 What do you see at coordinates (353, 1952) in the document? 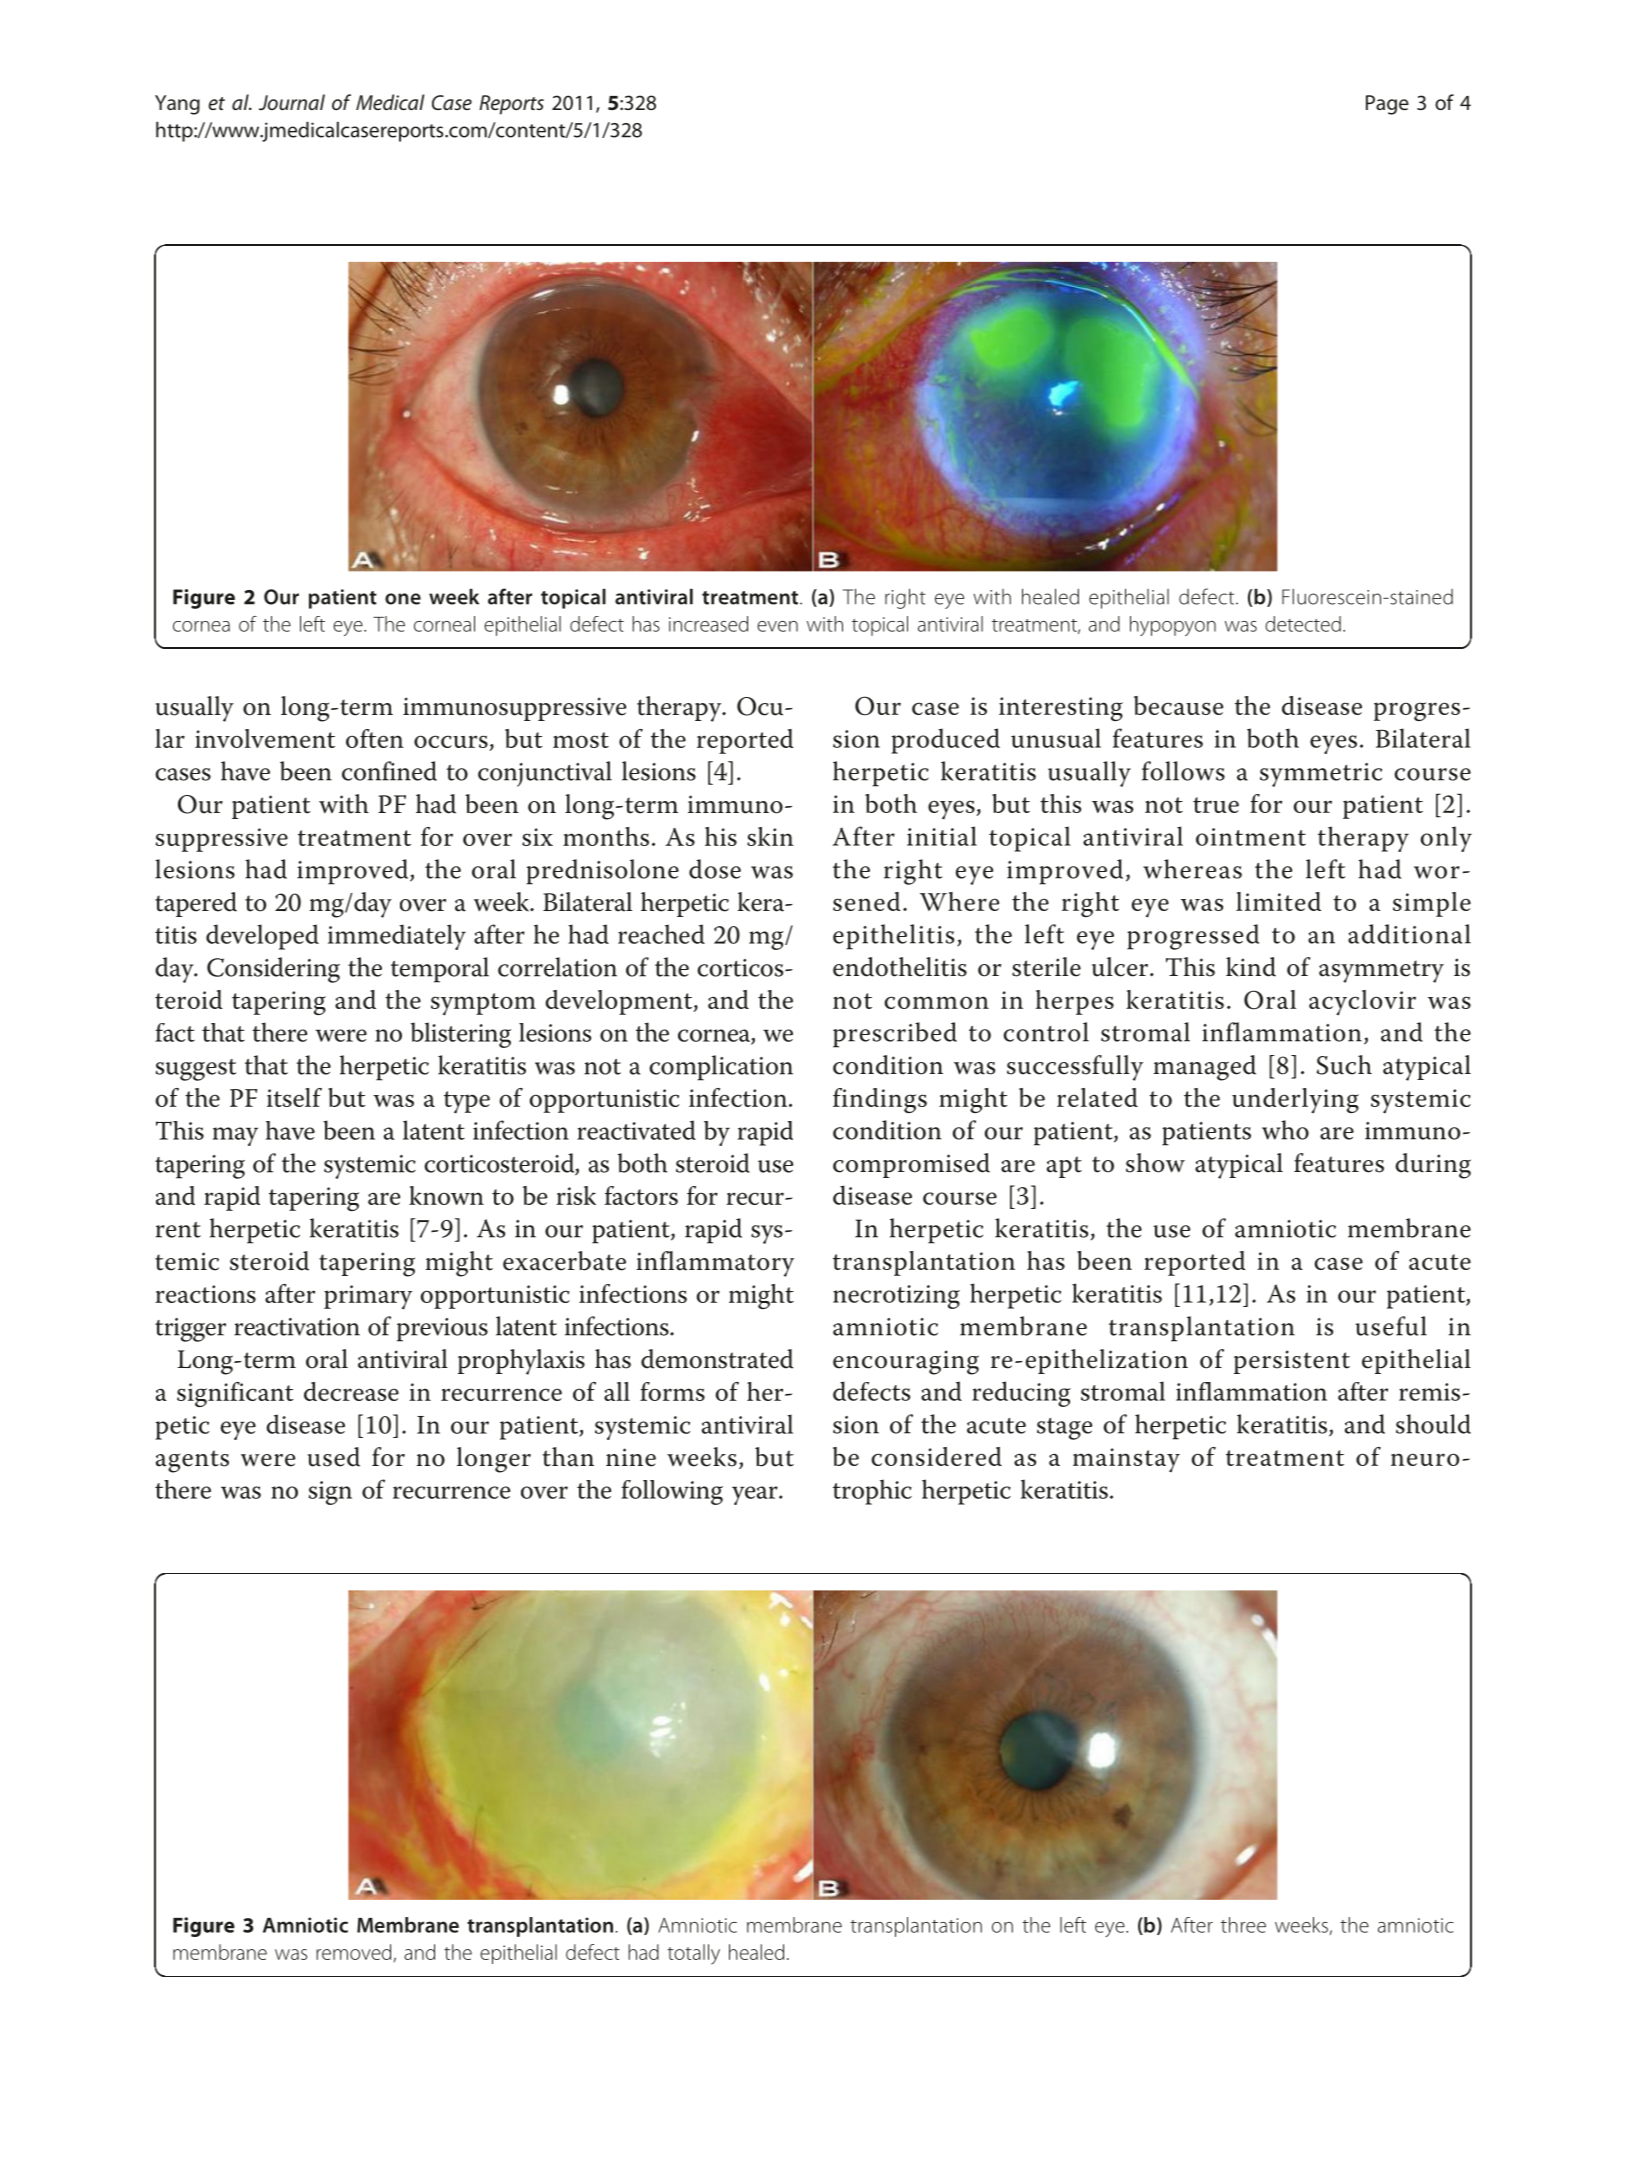
I see `removed` at bounding box center [353, 1952].
